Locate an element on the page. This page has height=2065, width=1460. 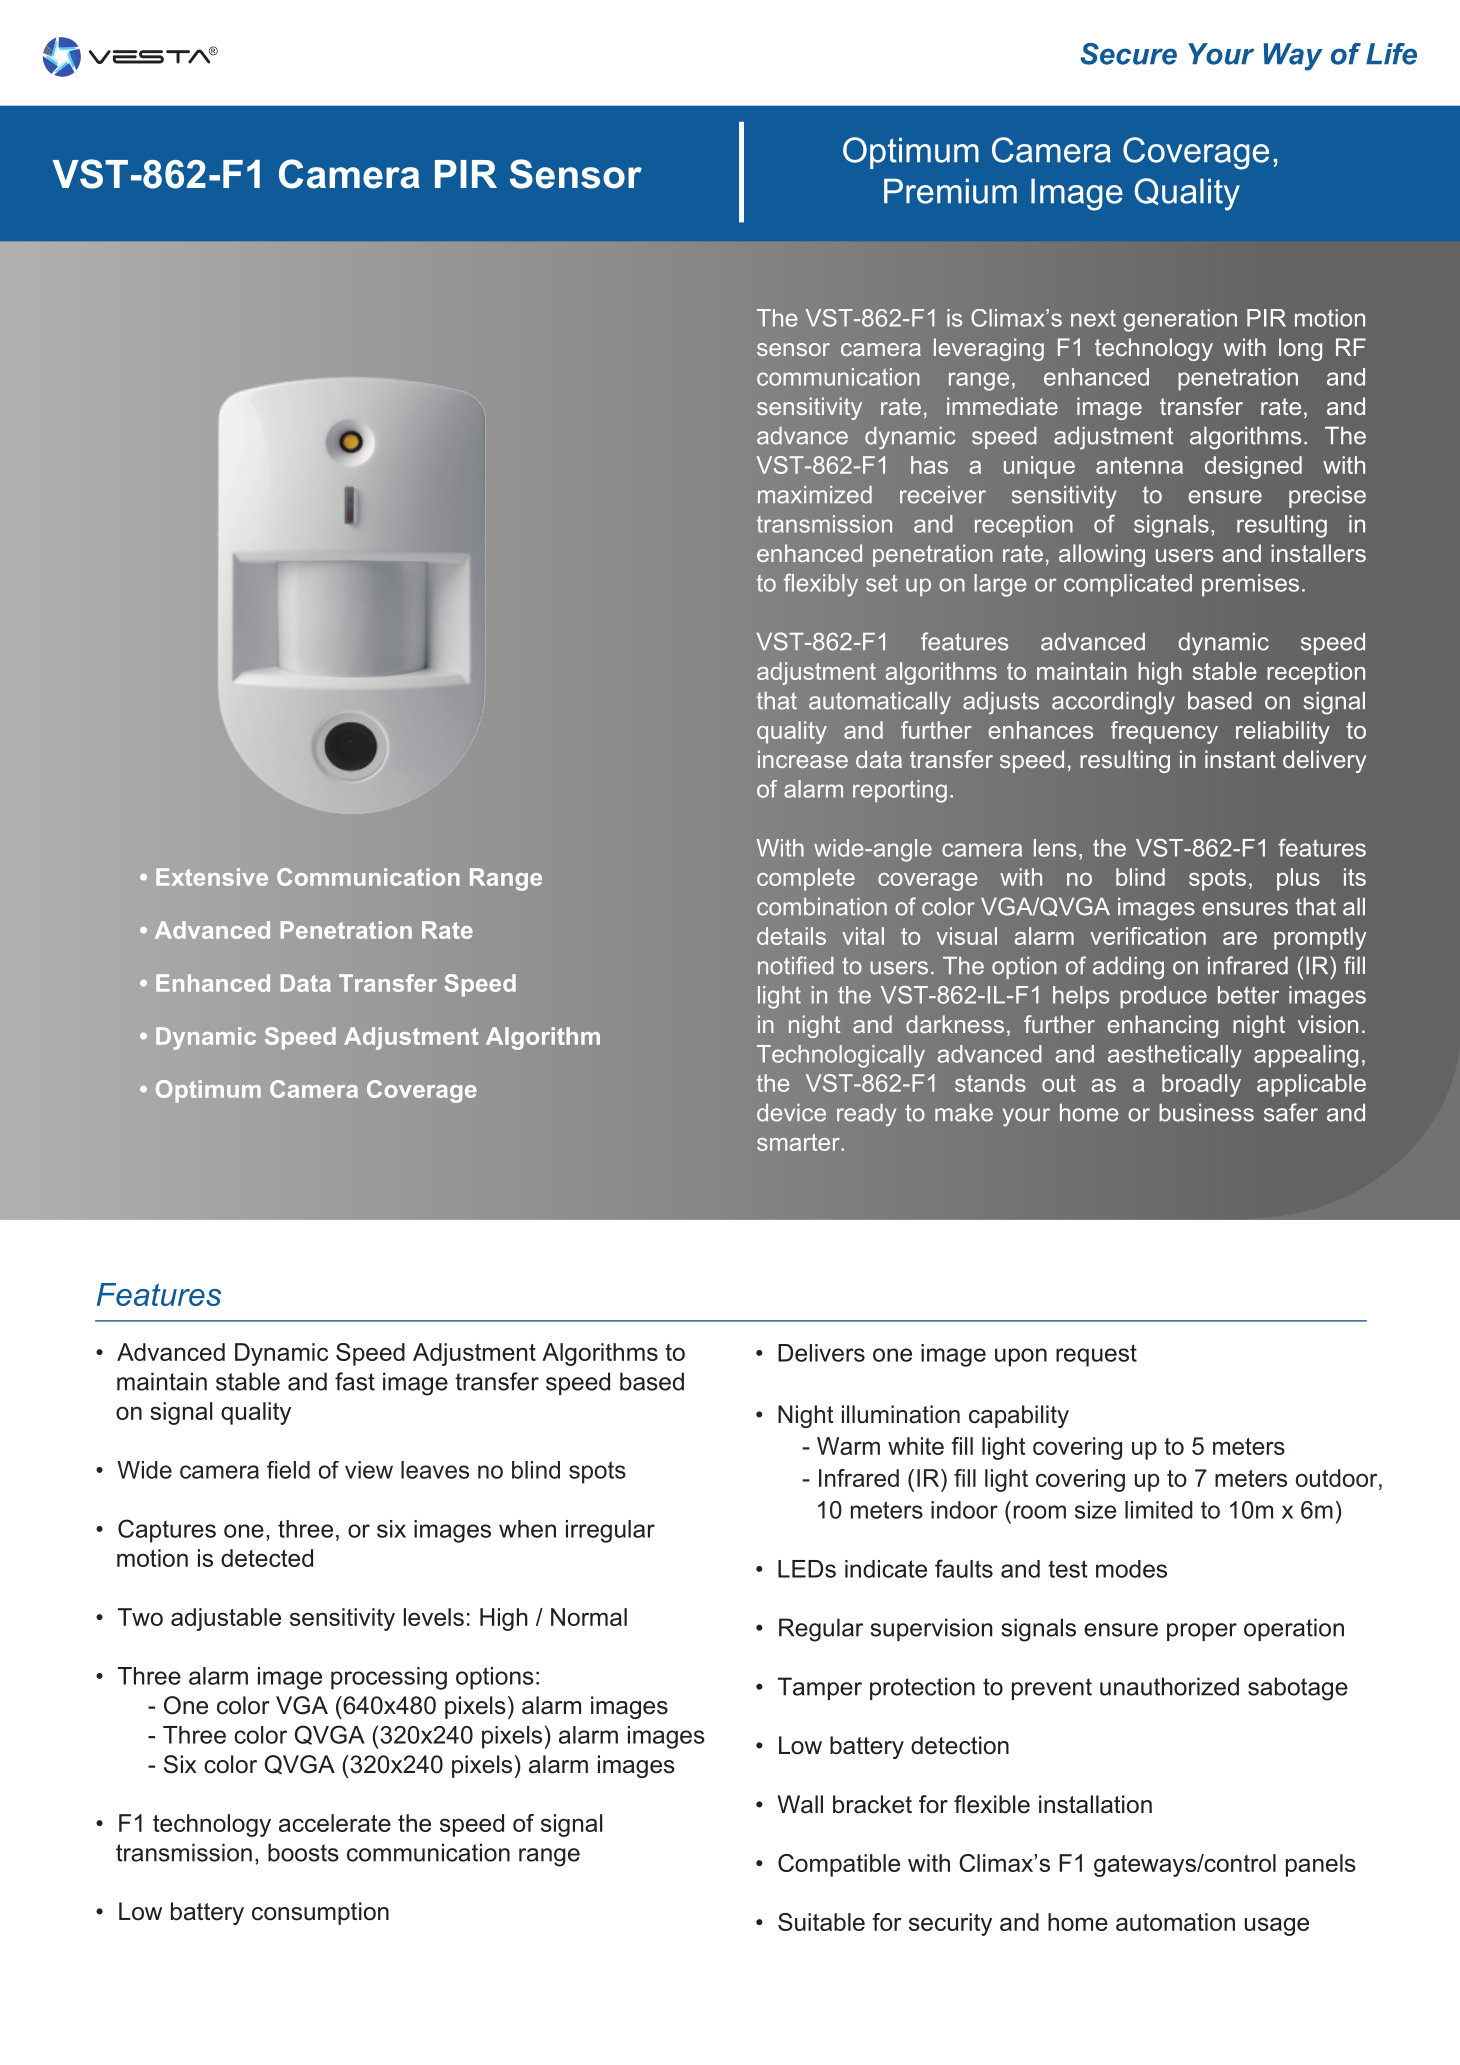
boosts is located at coordinates (303, 1852).
